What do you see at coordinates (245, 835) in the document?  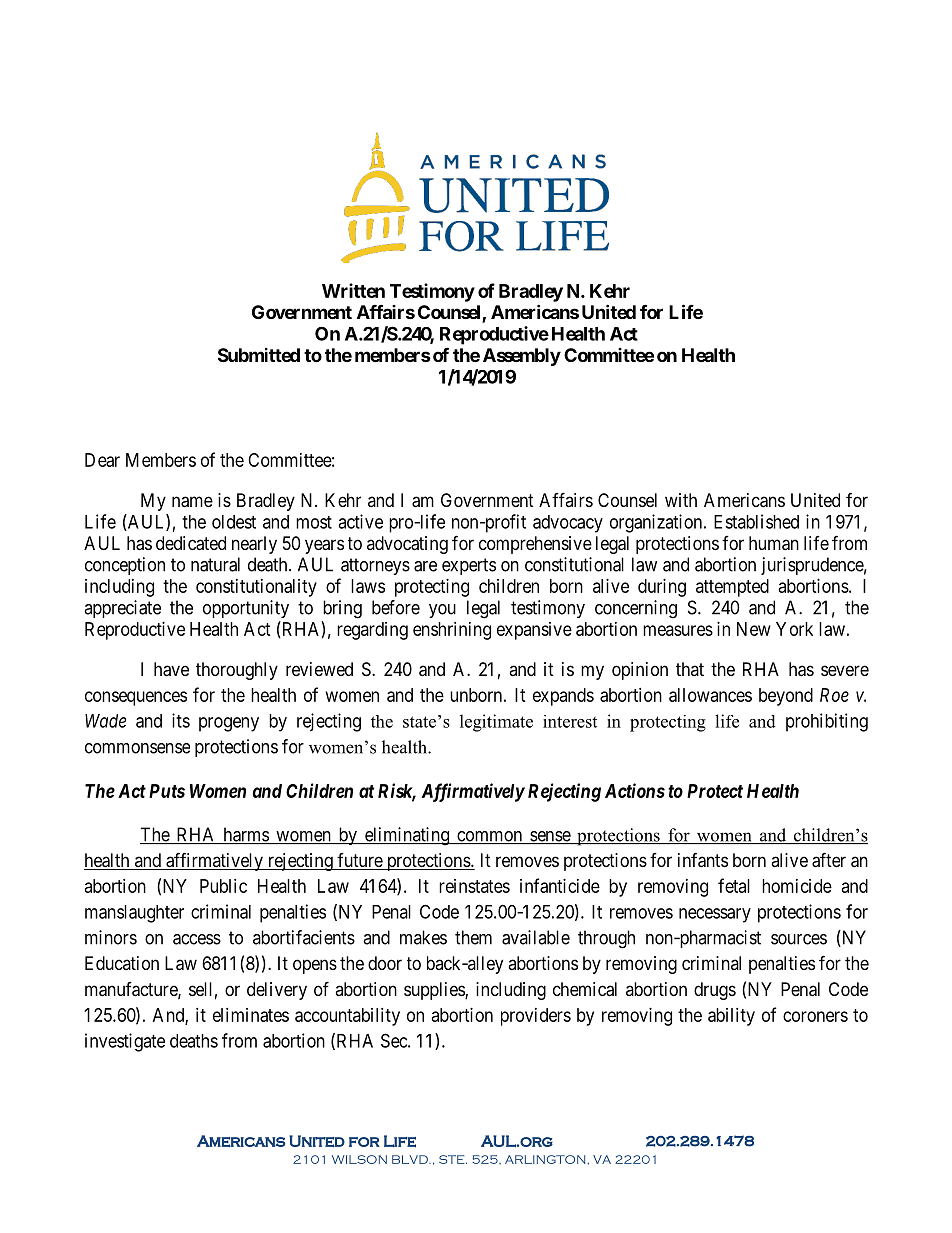 I see `harms` at bounding box center [245, 835].
